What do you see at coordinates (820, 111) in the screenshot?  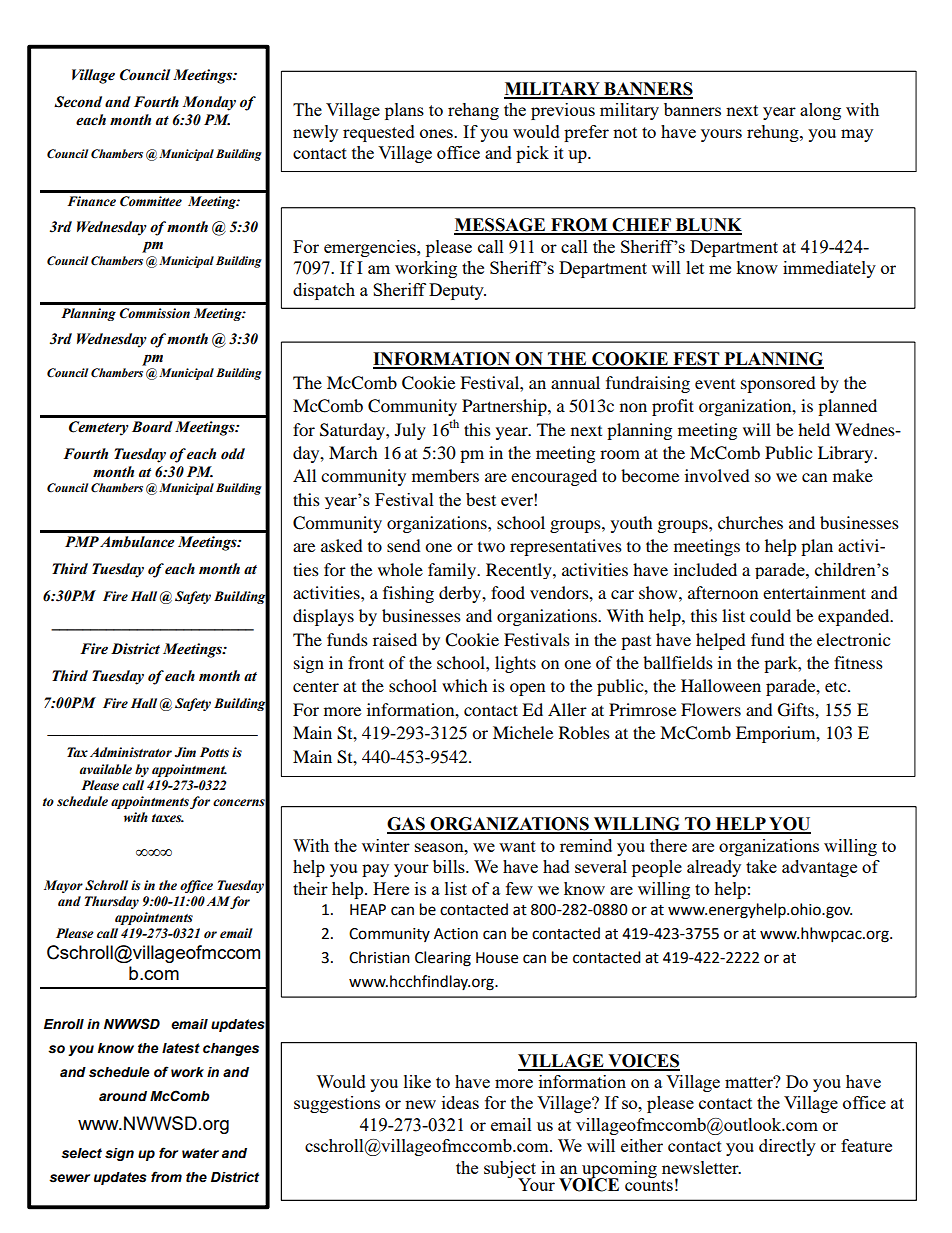 I see `along` at bounding box center [820, 111].
